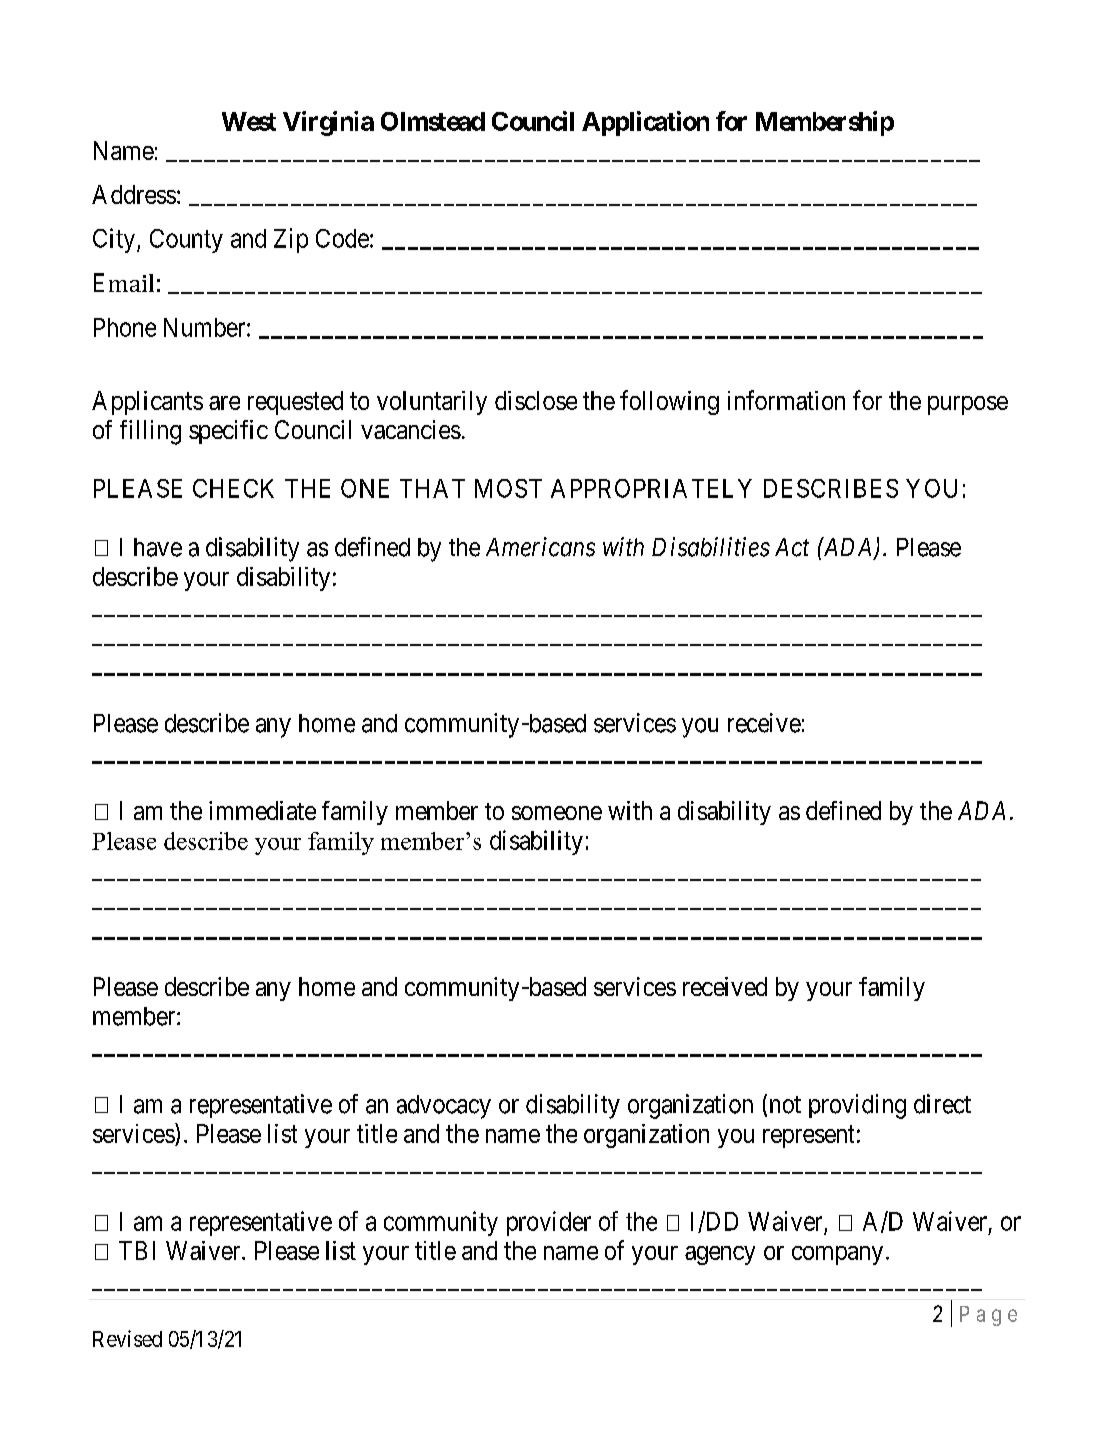  What do you see at coordinates (536, 400) in the screenshot?
I see `disclose` at bounding box center [536, 400].
